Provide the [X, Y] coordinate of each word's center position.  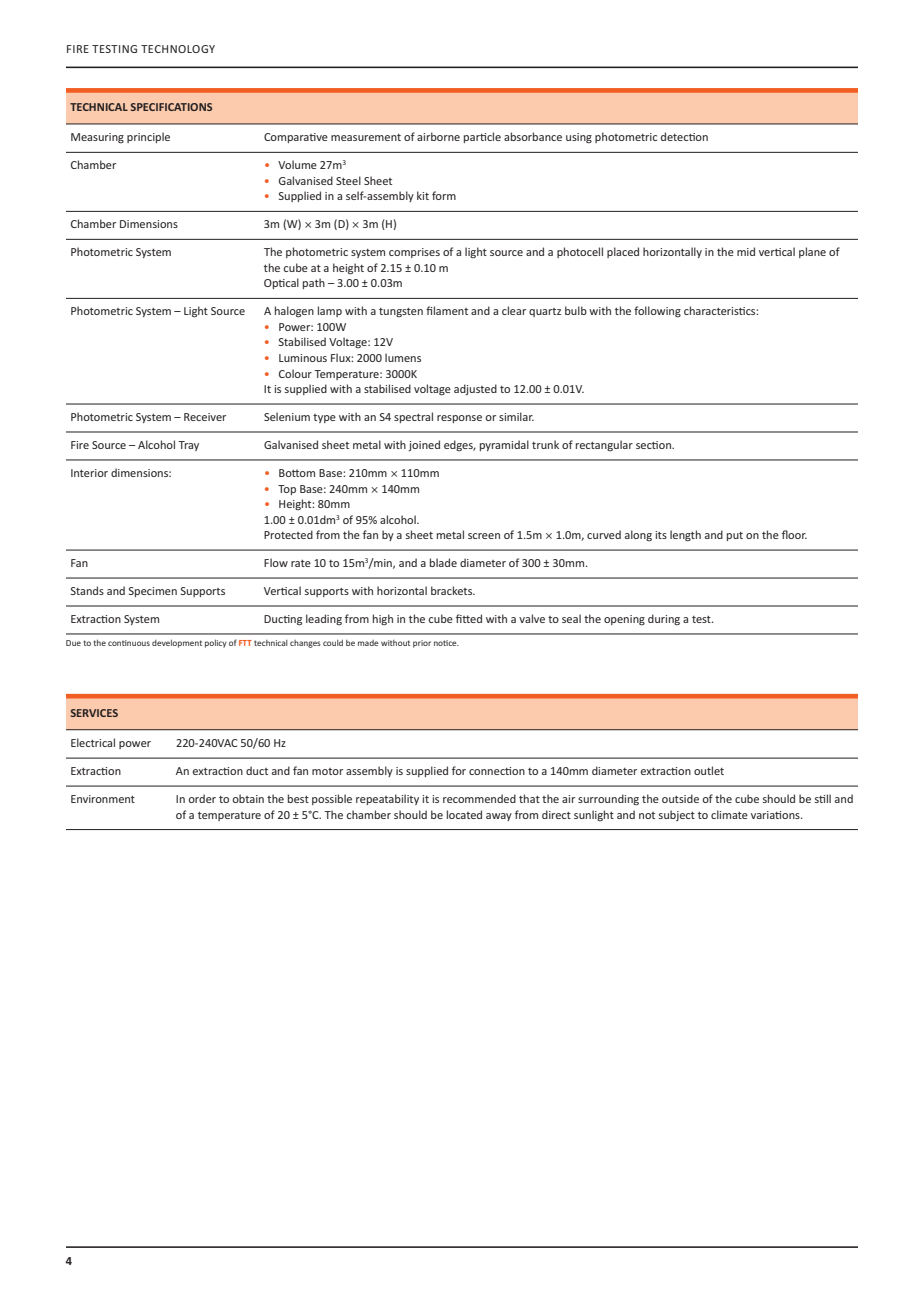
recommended [479, 798]
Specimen [153, 592]
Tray [188, 446]
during [664, 619]
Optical [281, 283]
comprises [414, 253]
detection [684, 136]
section [655, 445]
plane [812, 252]
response [459, 419]
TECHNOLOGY [178, 49]
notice [446, 643]
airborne [438, 136]
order [202, 798]
